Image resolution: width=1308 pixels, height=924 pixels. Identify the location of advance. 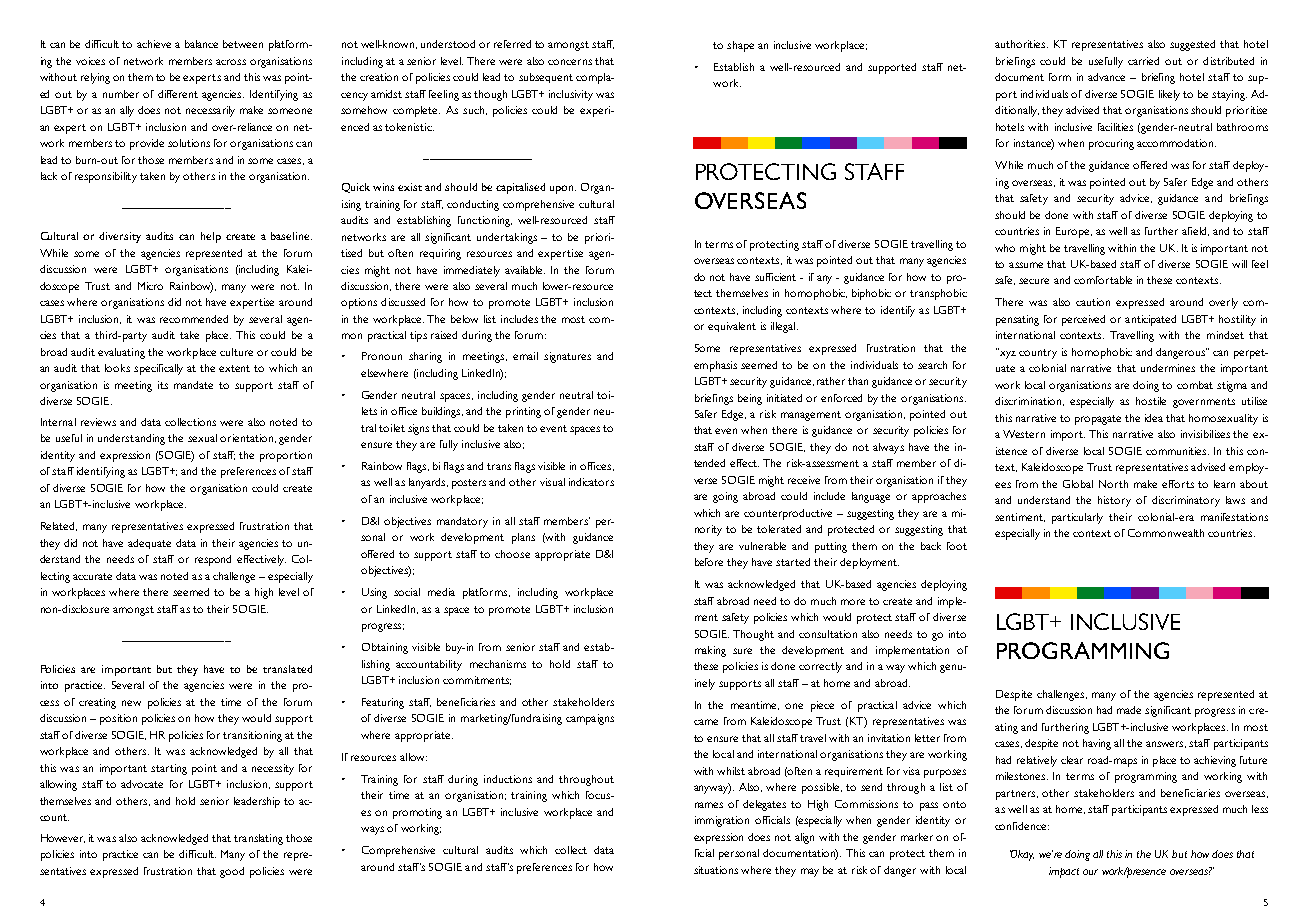
(1106, 77).
